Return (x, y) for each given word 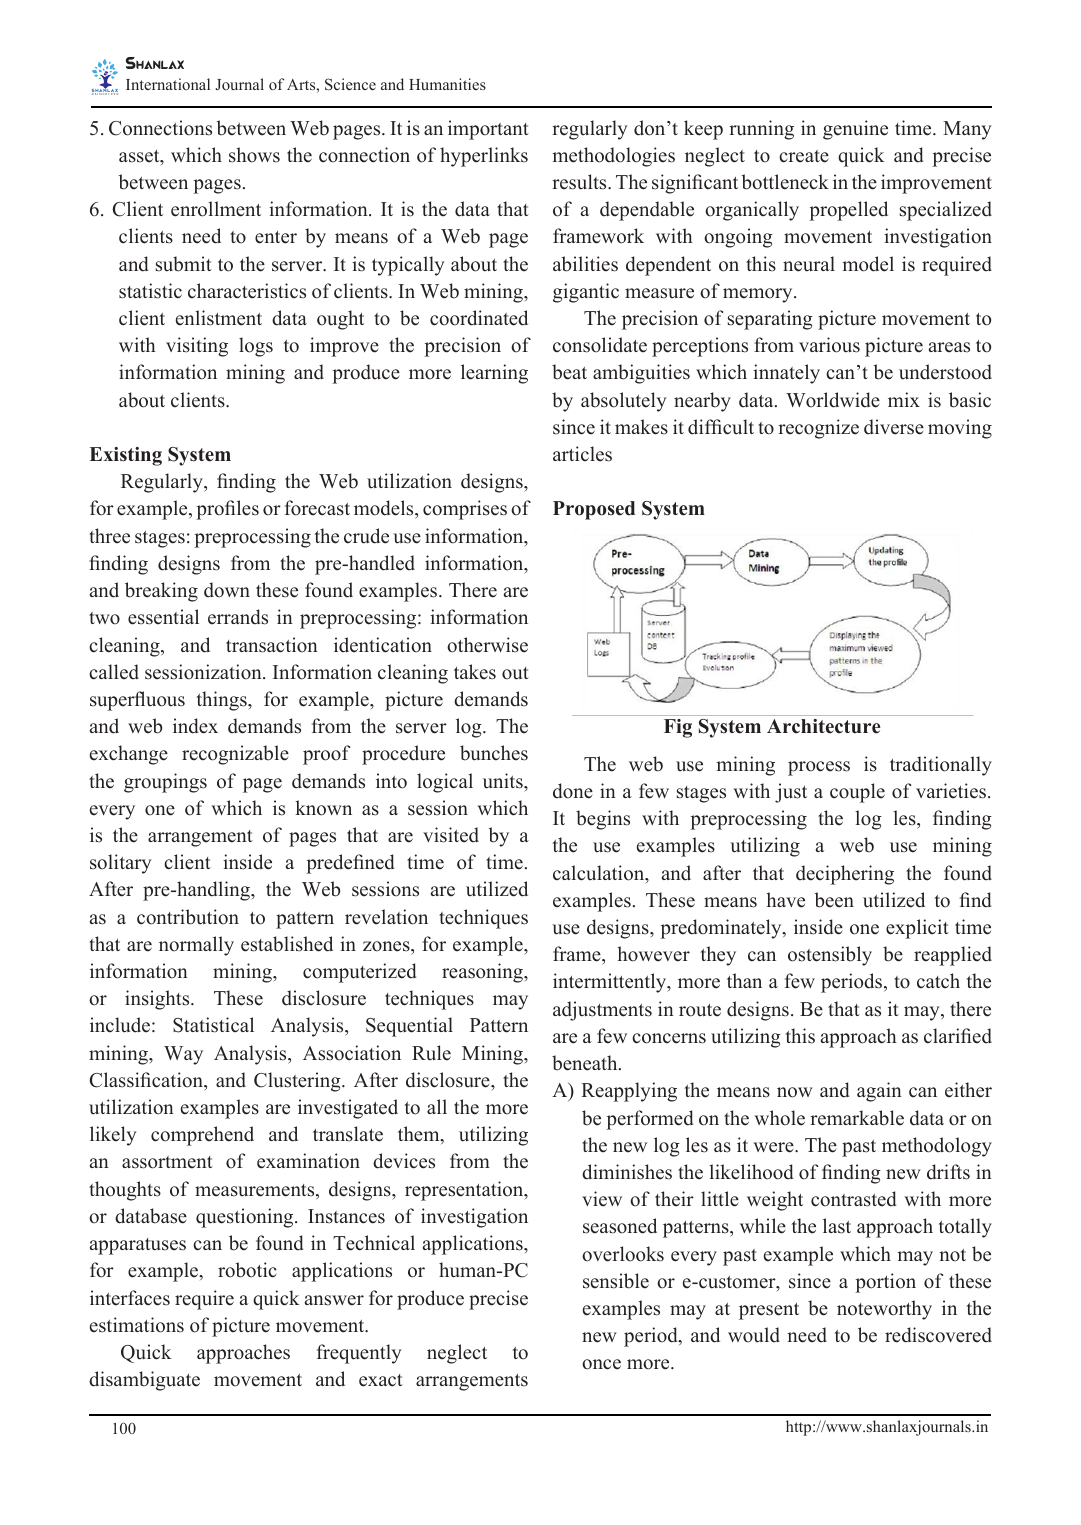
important (488, 130)
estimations (137, 1325)
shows (254, 155)
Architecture (824, 726)
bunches (494, 753)
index (195, 726)
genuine (855, 130)
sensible (616, 1281)
